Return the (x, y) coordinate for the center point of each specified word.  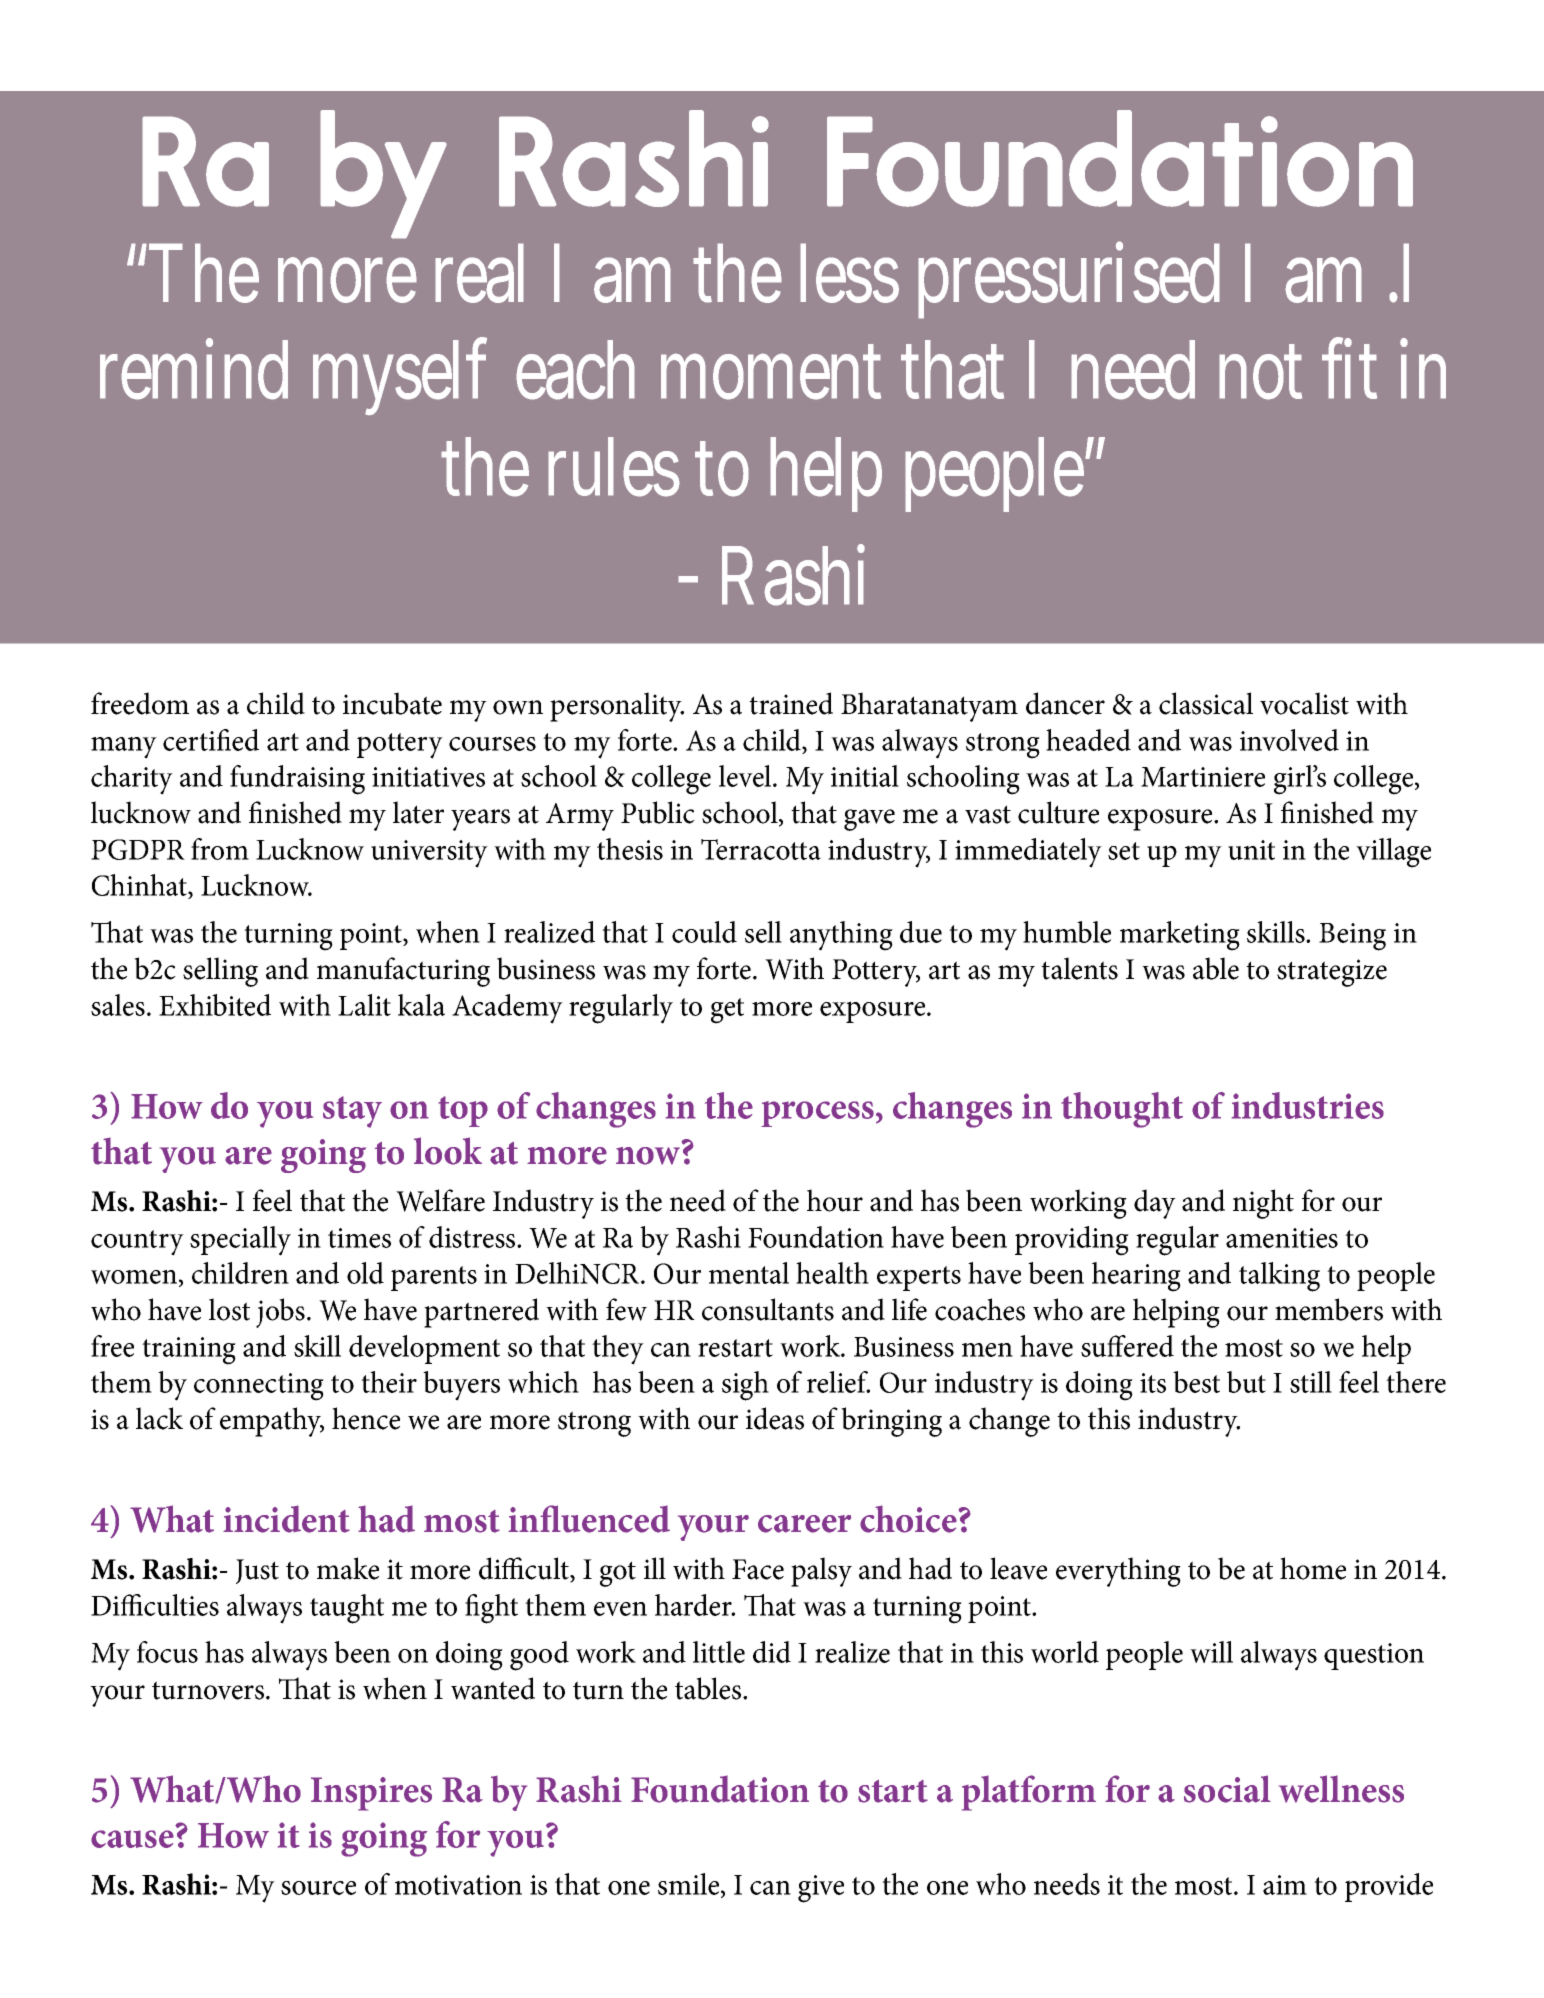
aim (1285, 1885)
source (318, 1888)
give (821, 1889)
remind (194, 369)
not (1260, 373)
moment (771, 373)
